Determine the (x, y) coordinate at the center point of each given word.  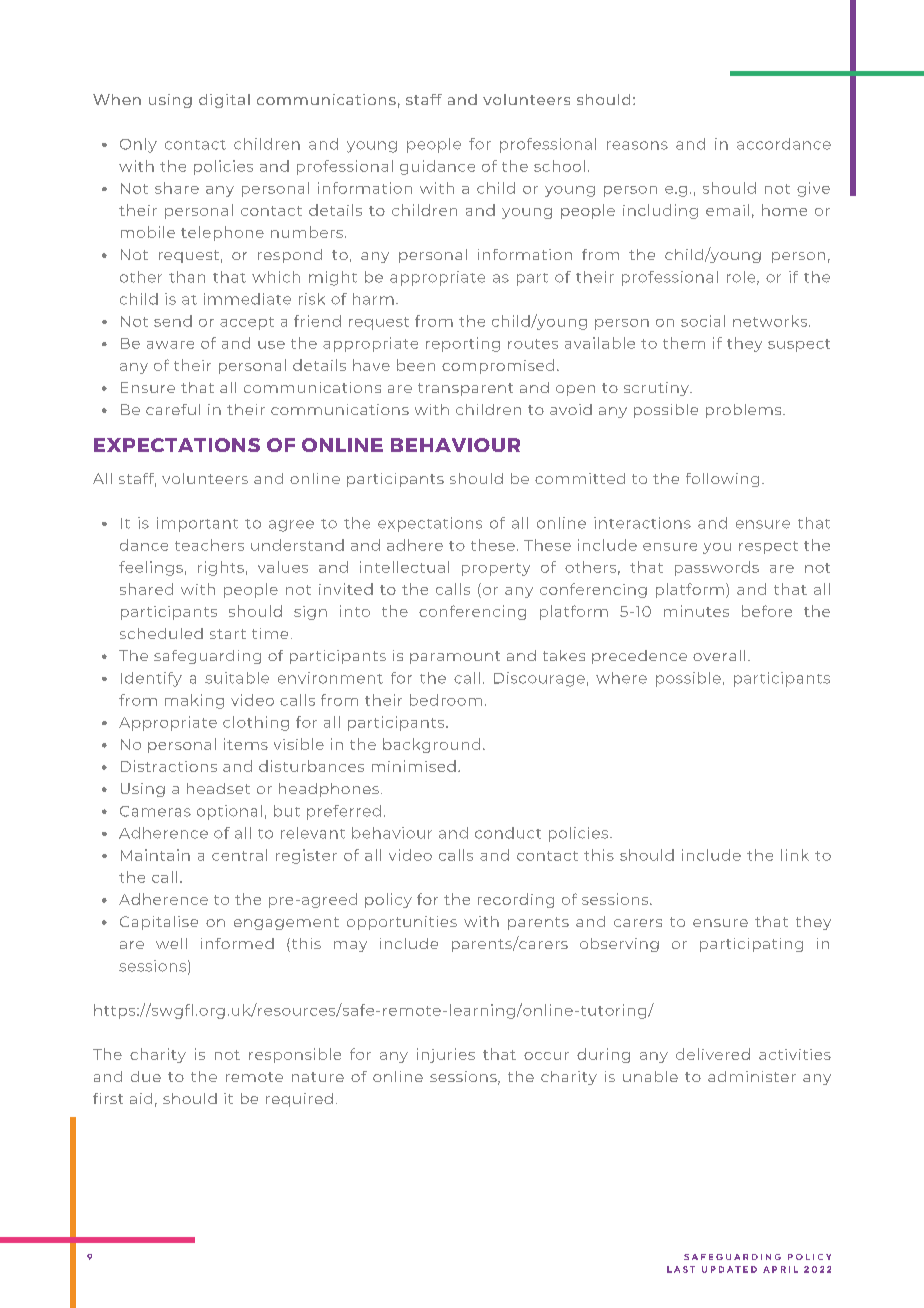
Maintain (155, 855)
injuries (446, 1055)
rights (221, 568)
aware (170, 345)
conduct (508, 833)
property (496, 569)
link (795, 855)
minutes (696, 611)
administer (752, 1076)
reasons (637, 145)
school (559, 166)
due (146, 1076)
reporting (463, 344)
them (684, 343)
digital (224, 101)
